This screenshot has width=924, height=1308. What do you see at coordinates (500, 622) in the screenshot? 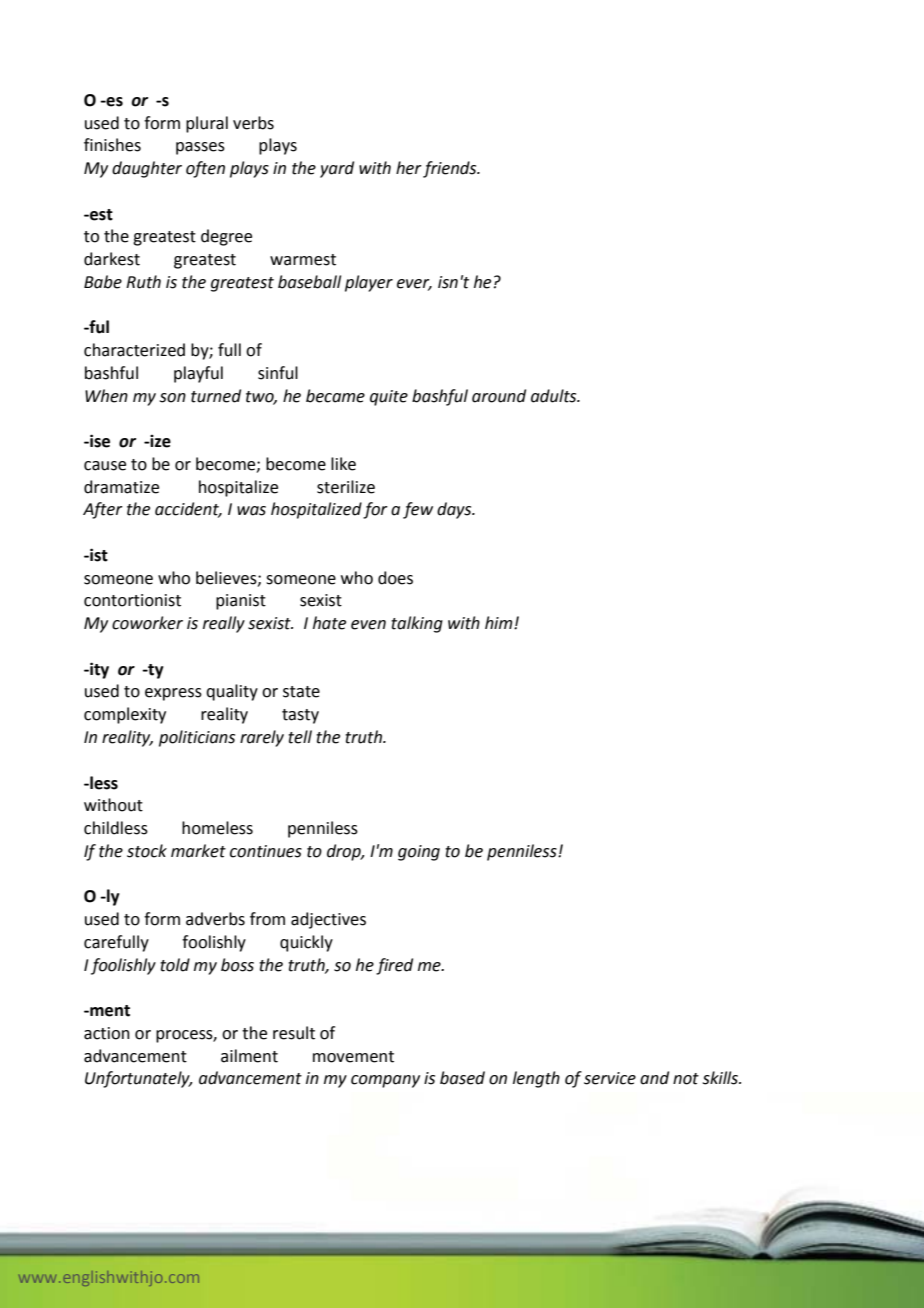
I see `him` at bounding box center [500, 622].
